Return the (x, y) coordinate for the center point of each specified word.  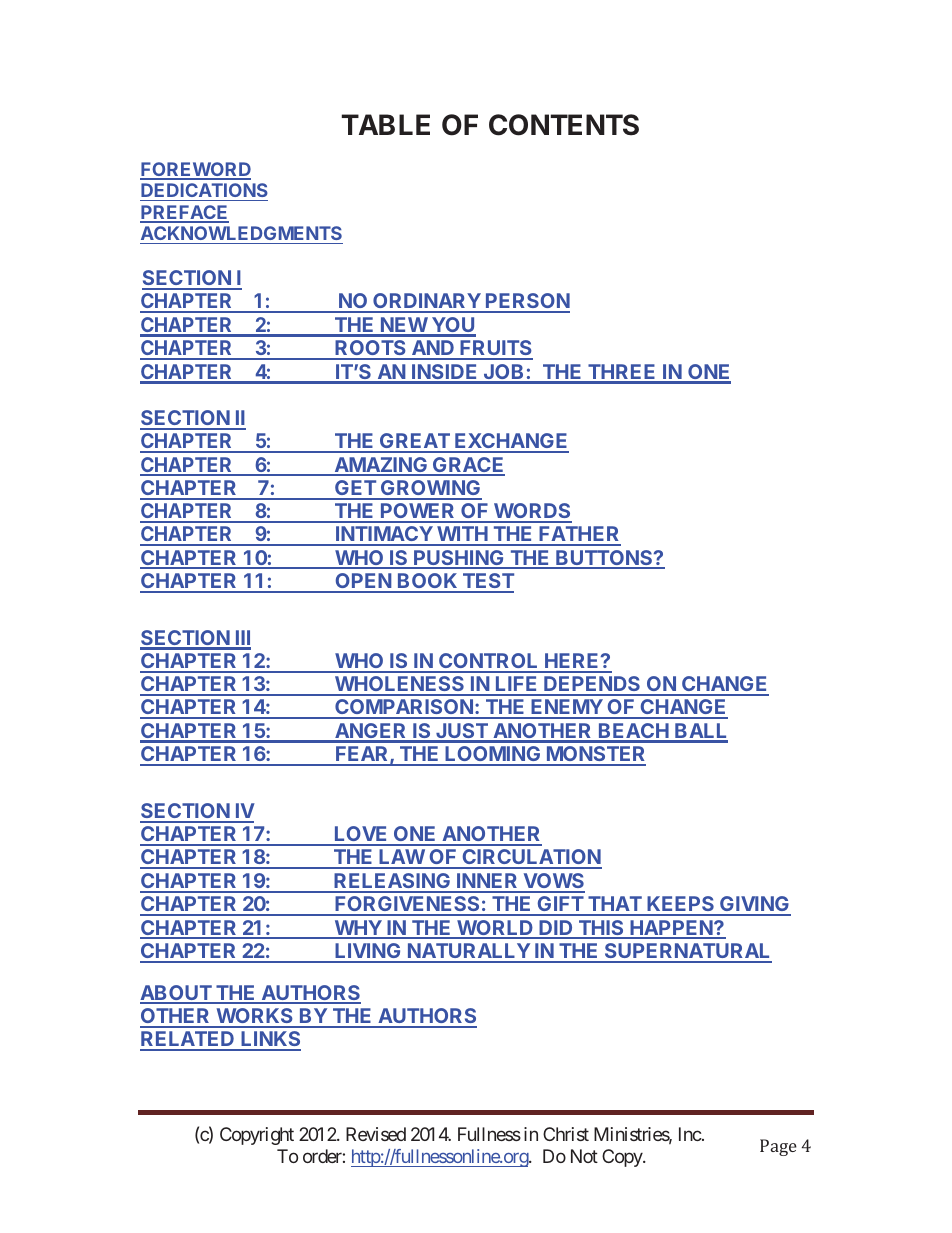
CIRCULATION (531, 858)
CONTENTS (564, 125)
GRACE (468, 466)
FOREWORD (195, 170)
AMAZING (380, 466)
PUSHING (459, 559)
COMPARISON (404, 708)
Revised (376, 1134)
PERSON (527, 302)
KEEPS (681, 905)
